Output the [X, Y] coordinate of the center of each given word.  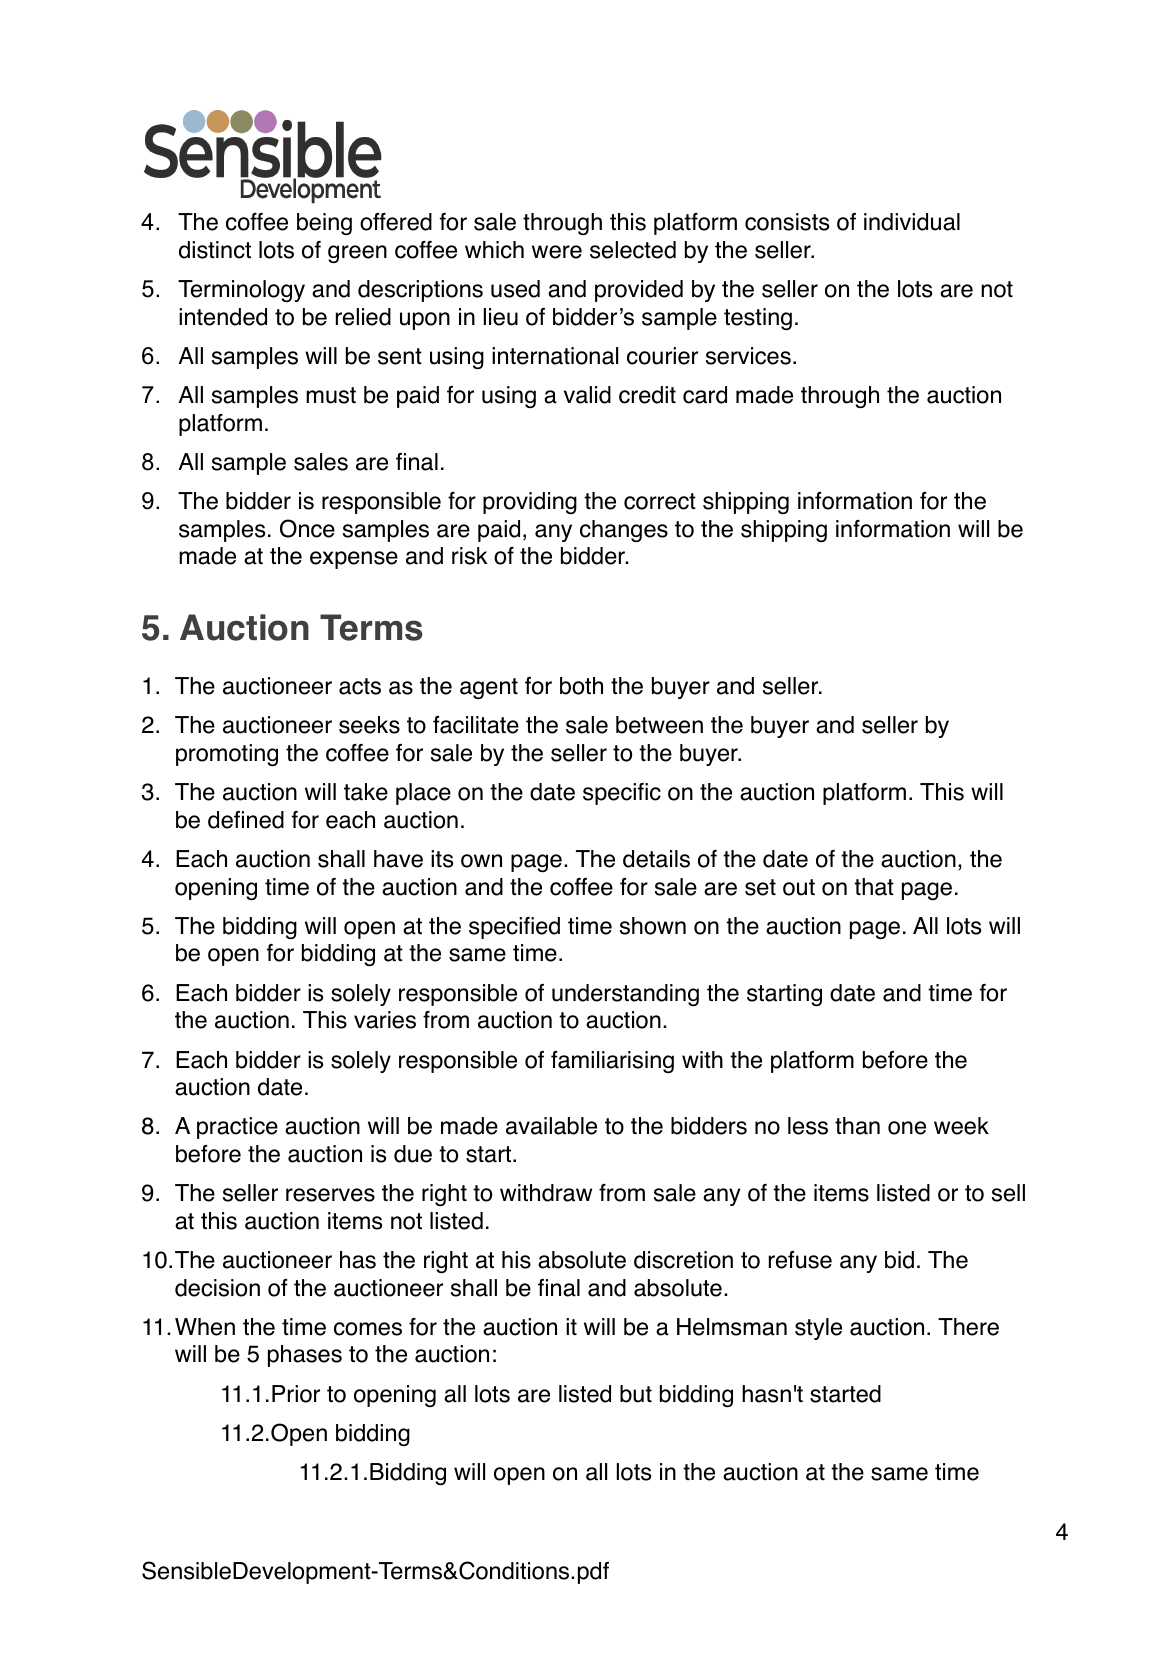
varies [385, 1020]
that [874, 887]
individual [912, 222]
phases [305, 1356]
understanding [625, 995]
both [581, 686]
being [324, 224]
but [636, 1394]
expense [354, 560]
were [557, 252]
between [659, 725]
